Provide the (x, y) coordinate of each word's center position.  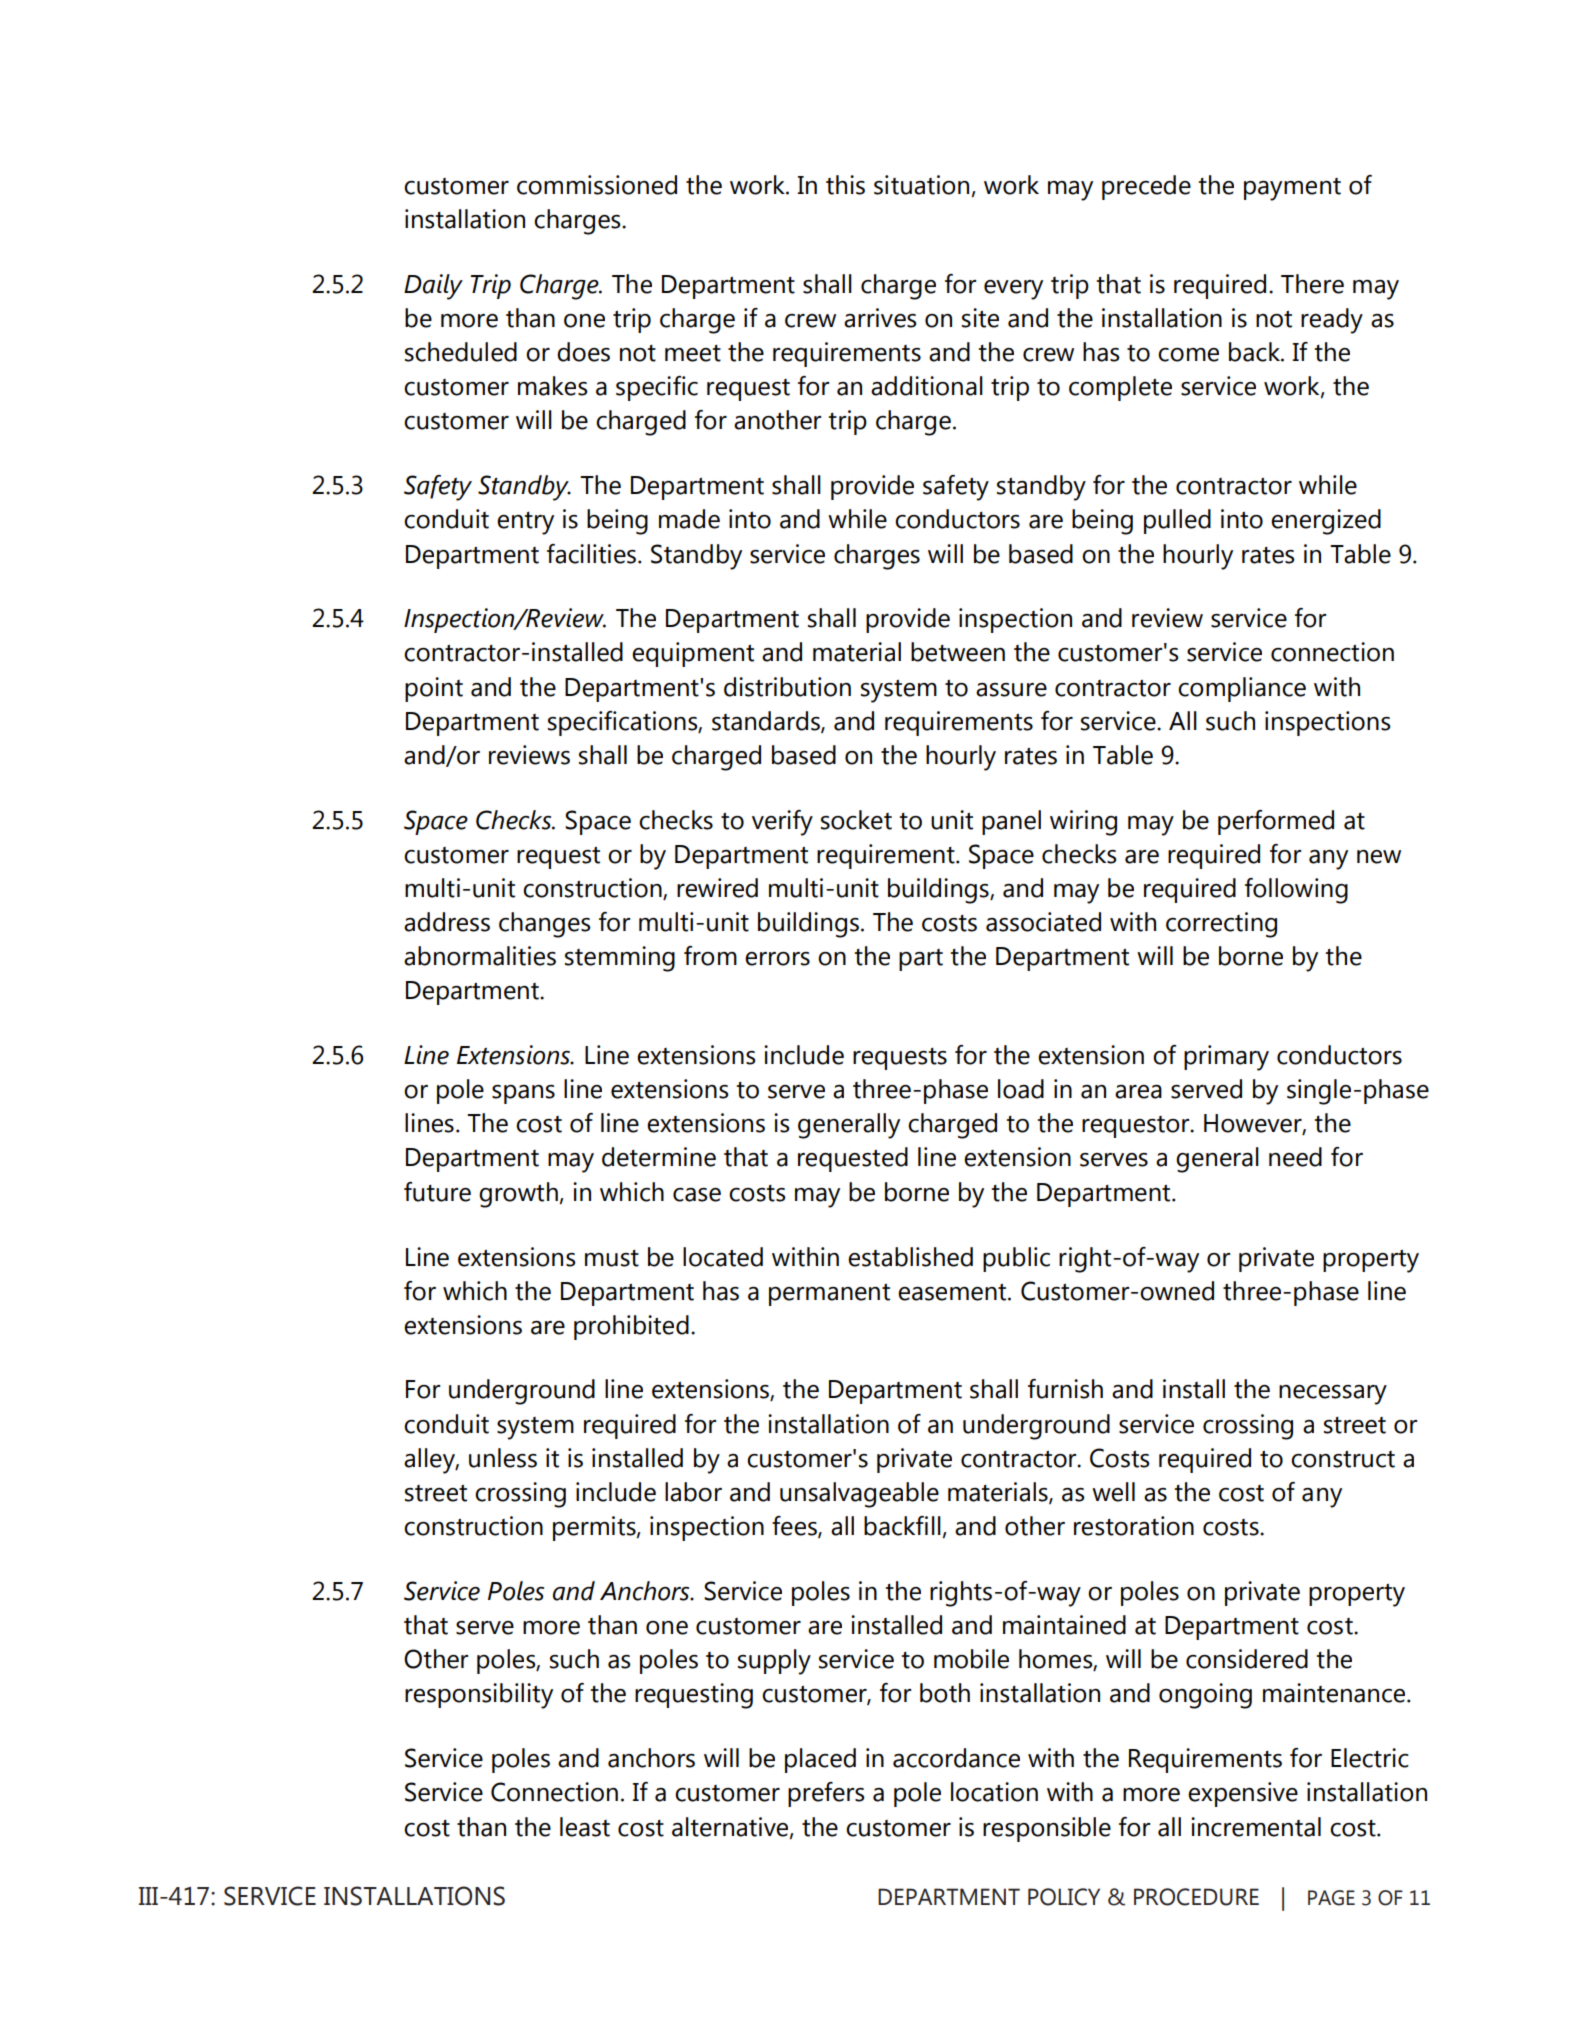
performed (1276, 822)
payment (1292, 189)
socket (856, 820)
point (434, 689)
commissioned (597, 185)
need (1295, 1157)
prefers (826, 1794)
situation (921, 185)
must (612, 1258)
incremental (1256, 1827)
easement (953, 1292)
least (585, 1827)
